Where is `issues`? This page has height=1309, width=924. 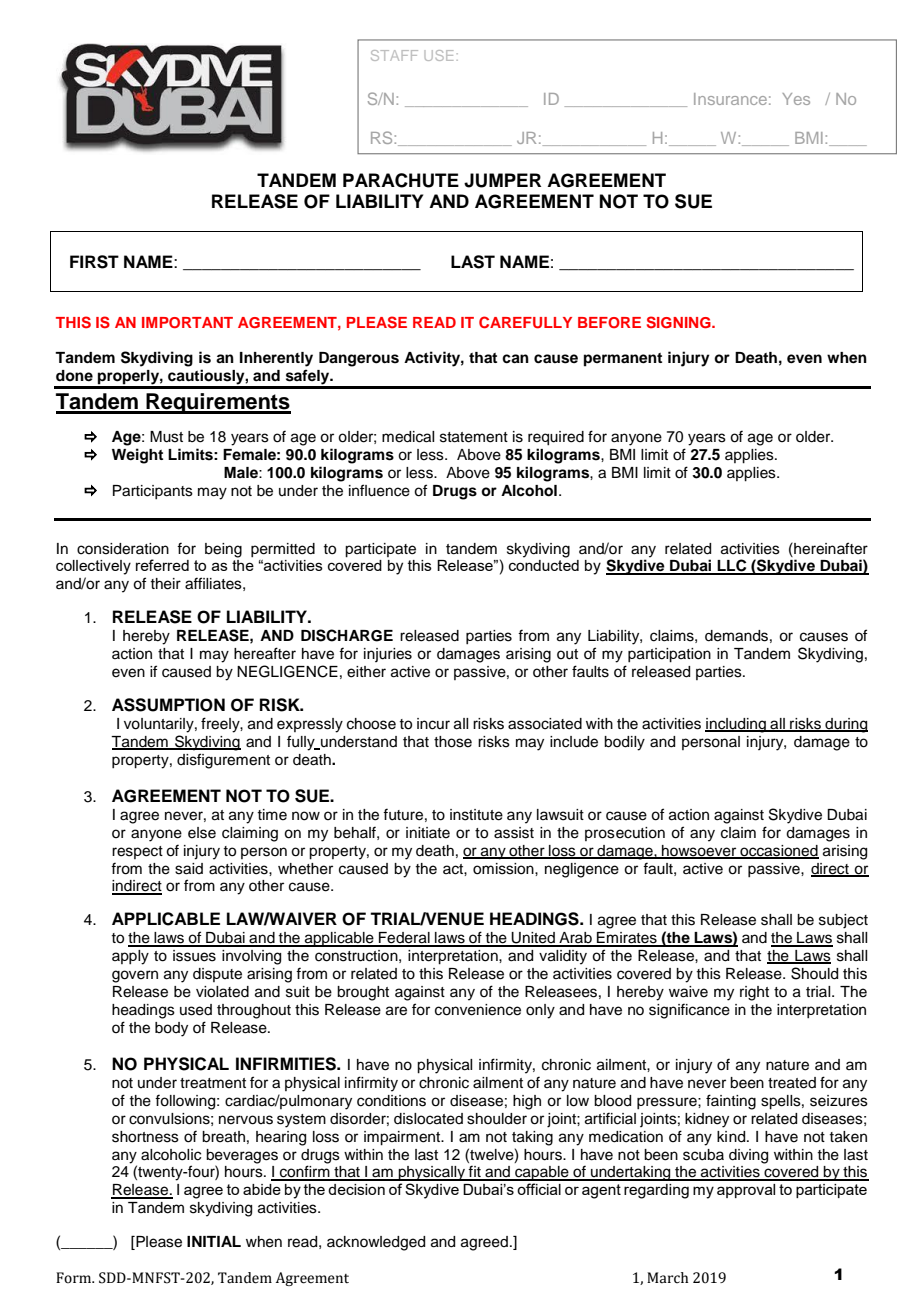 issues is located at coordinates (194, 956).
